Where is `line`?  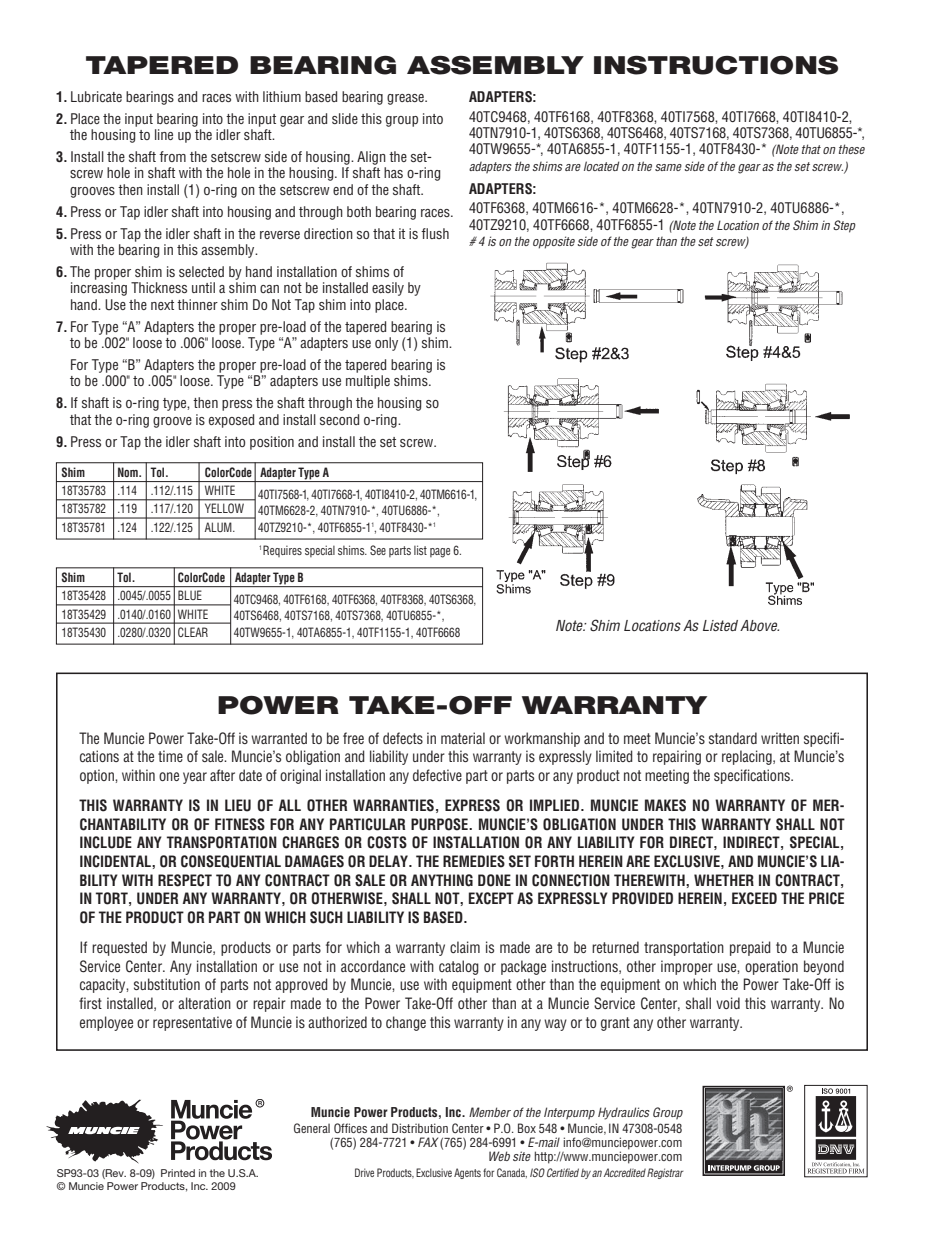
line is located at coordinates (164, 134).
